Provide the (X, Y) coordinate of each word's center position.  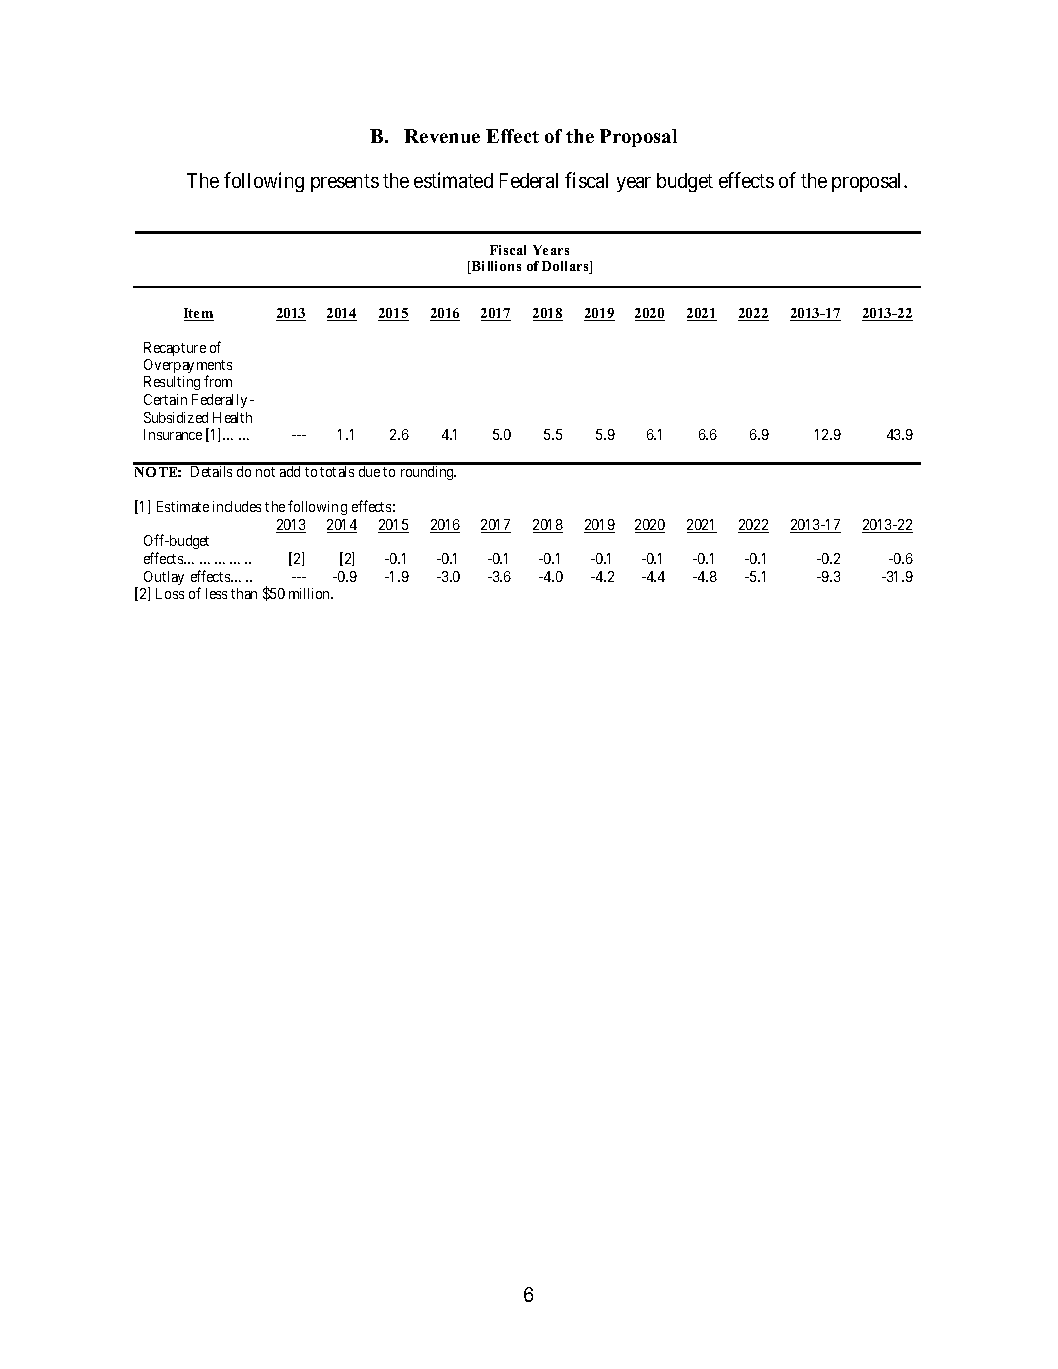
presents (345, 183)
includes (237, 506)
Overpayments (188, 367)
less (216, 593)
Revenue (442, 136)
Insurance (173, 434)
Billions (495, 267)
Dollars (566, 267)
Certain (165, 399)
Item (199, 314)
